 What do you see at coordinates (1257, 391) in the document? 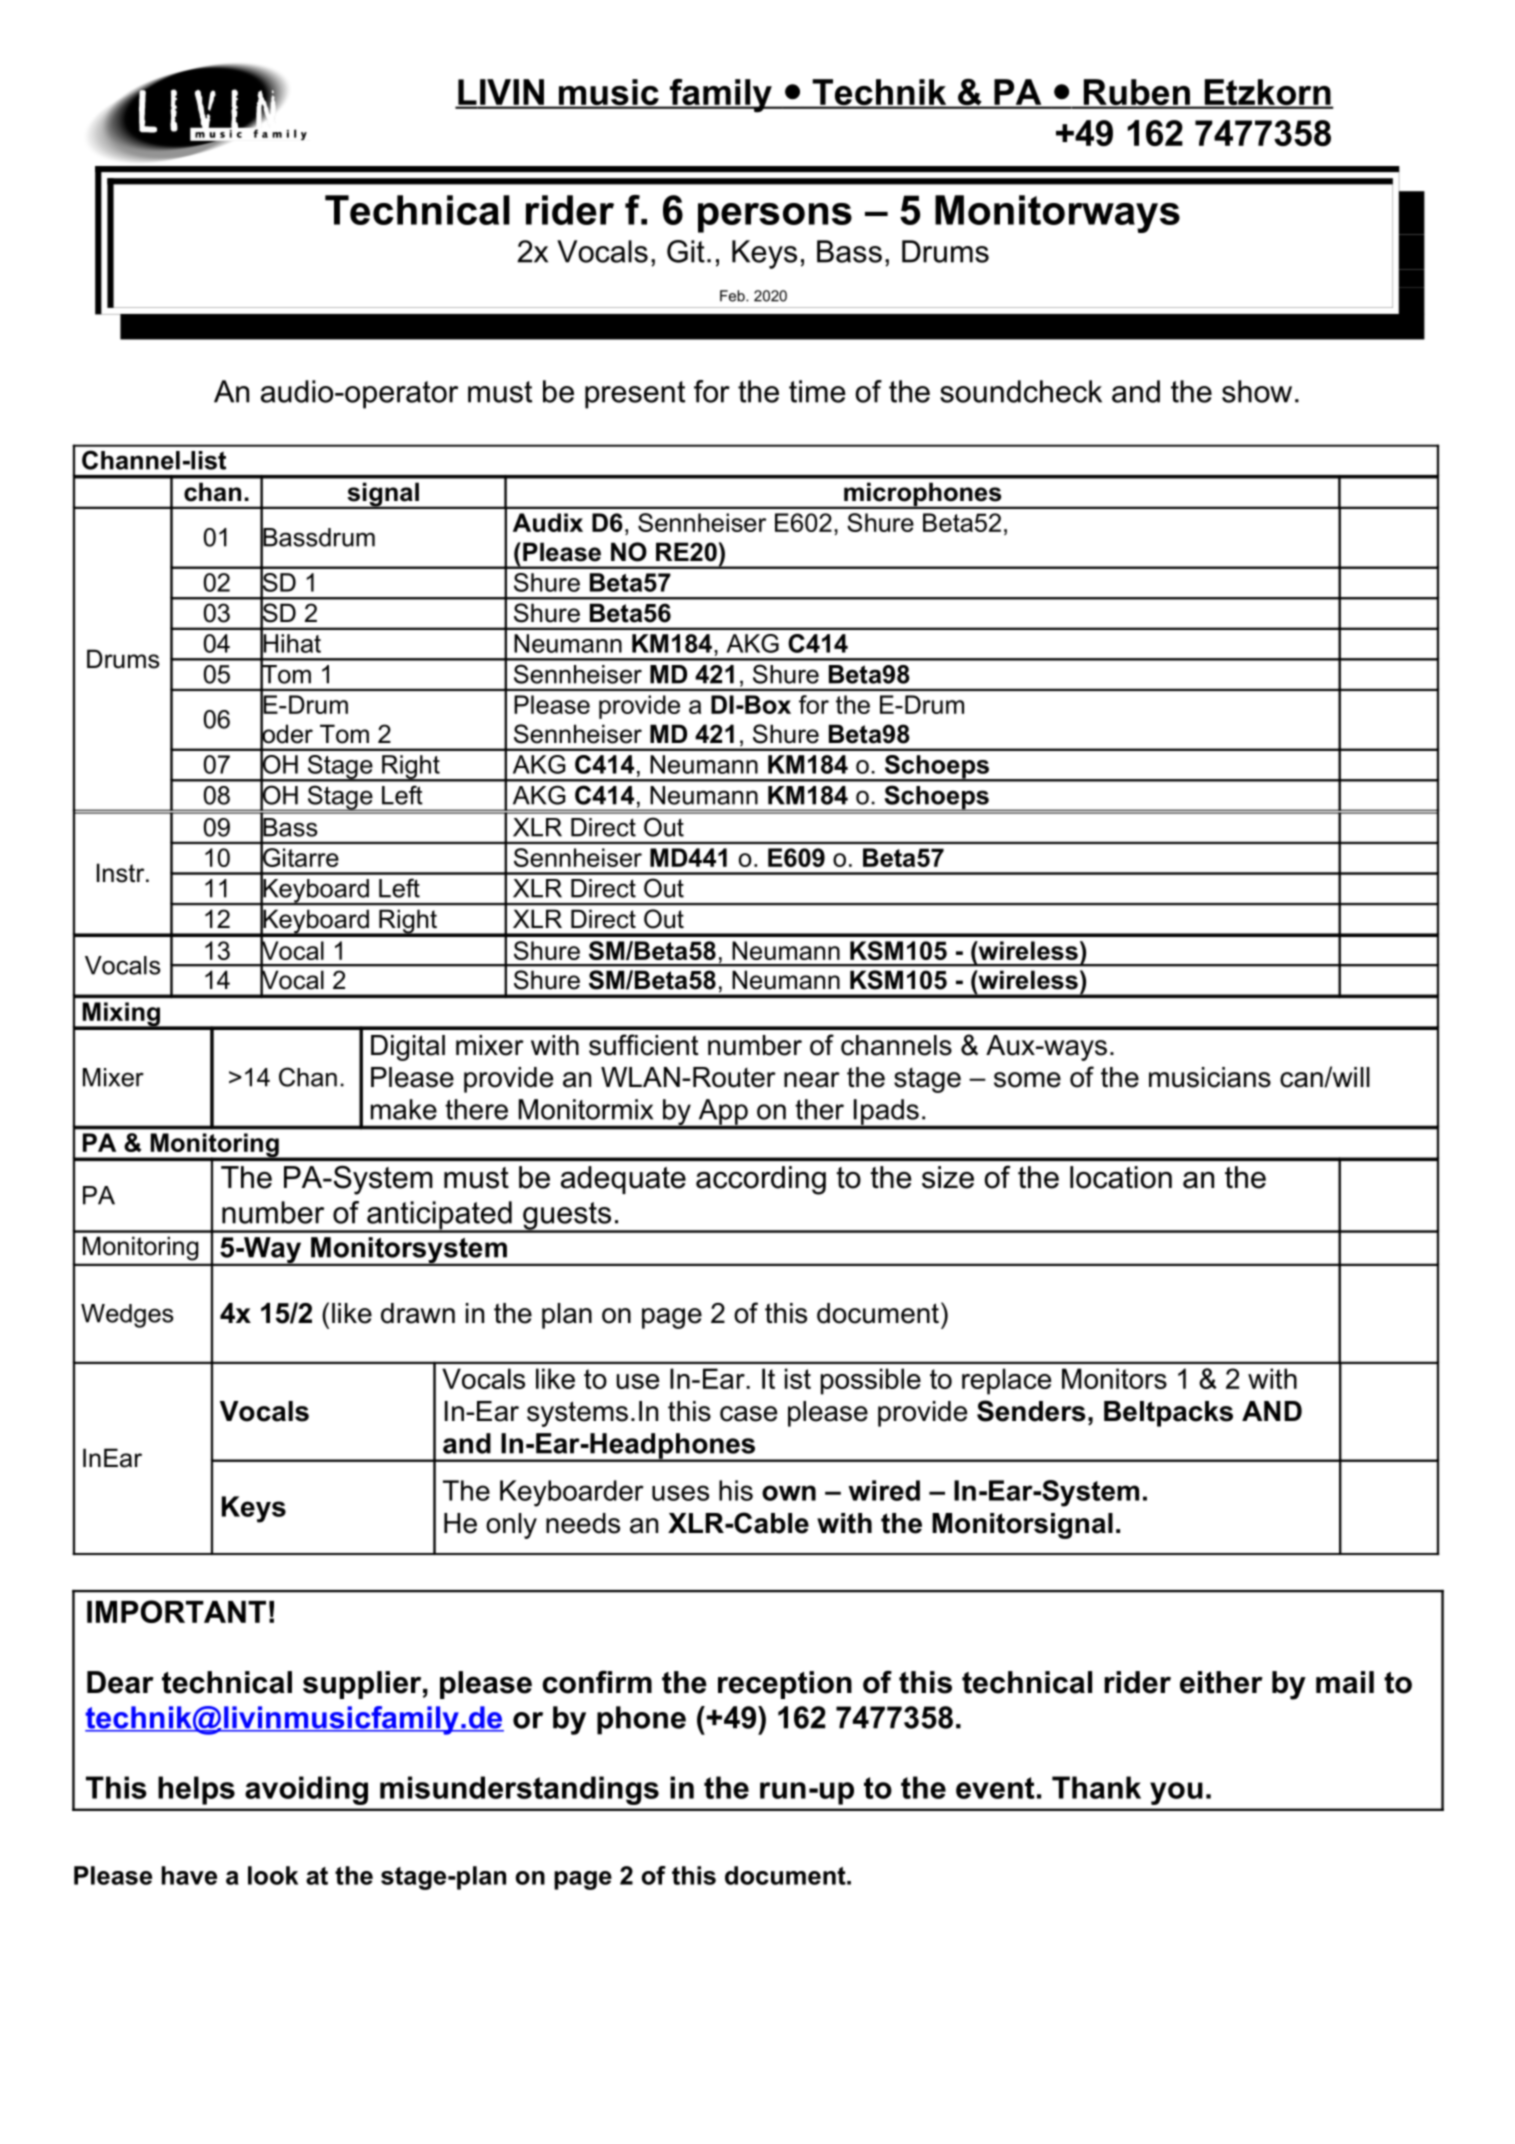
I see `show` at bounding box center [1257, 391].
